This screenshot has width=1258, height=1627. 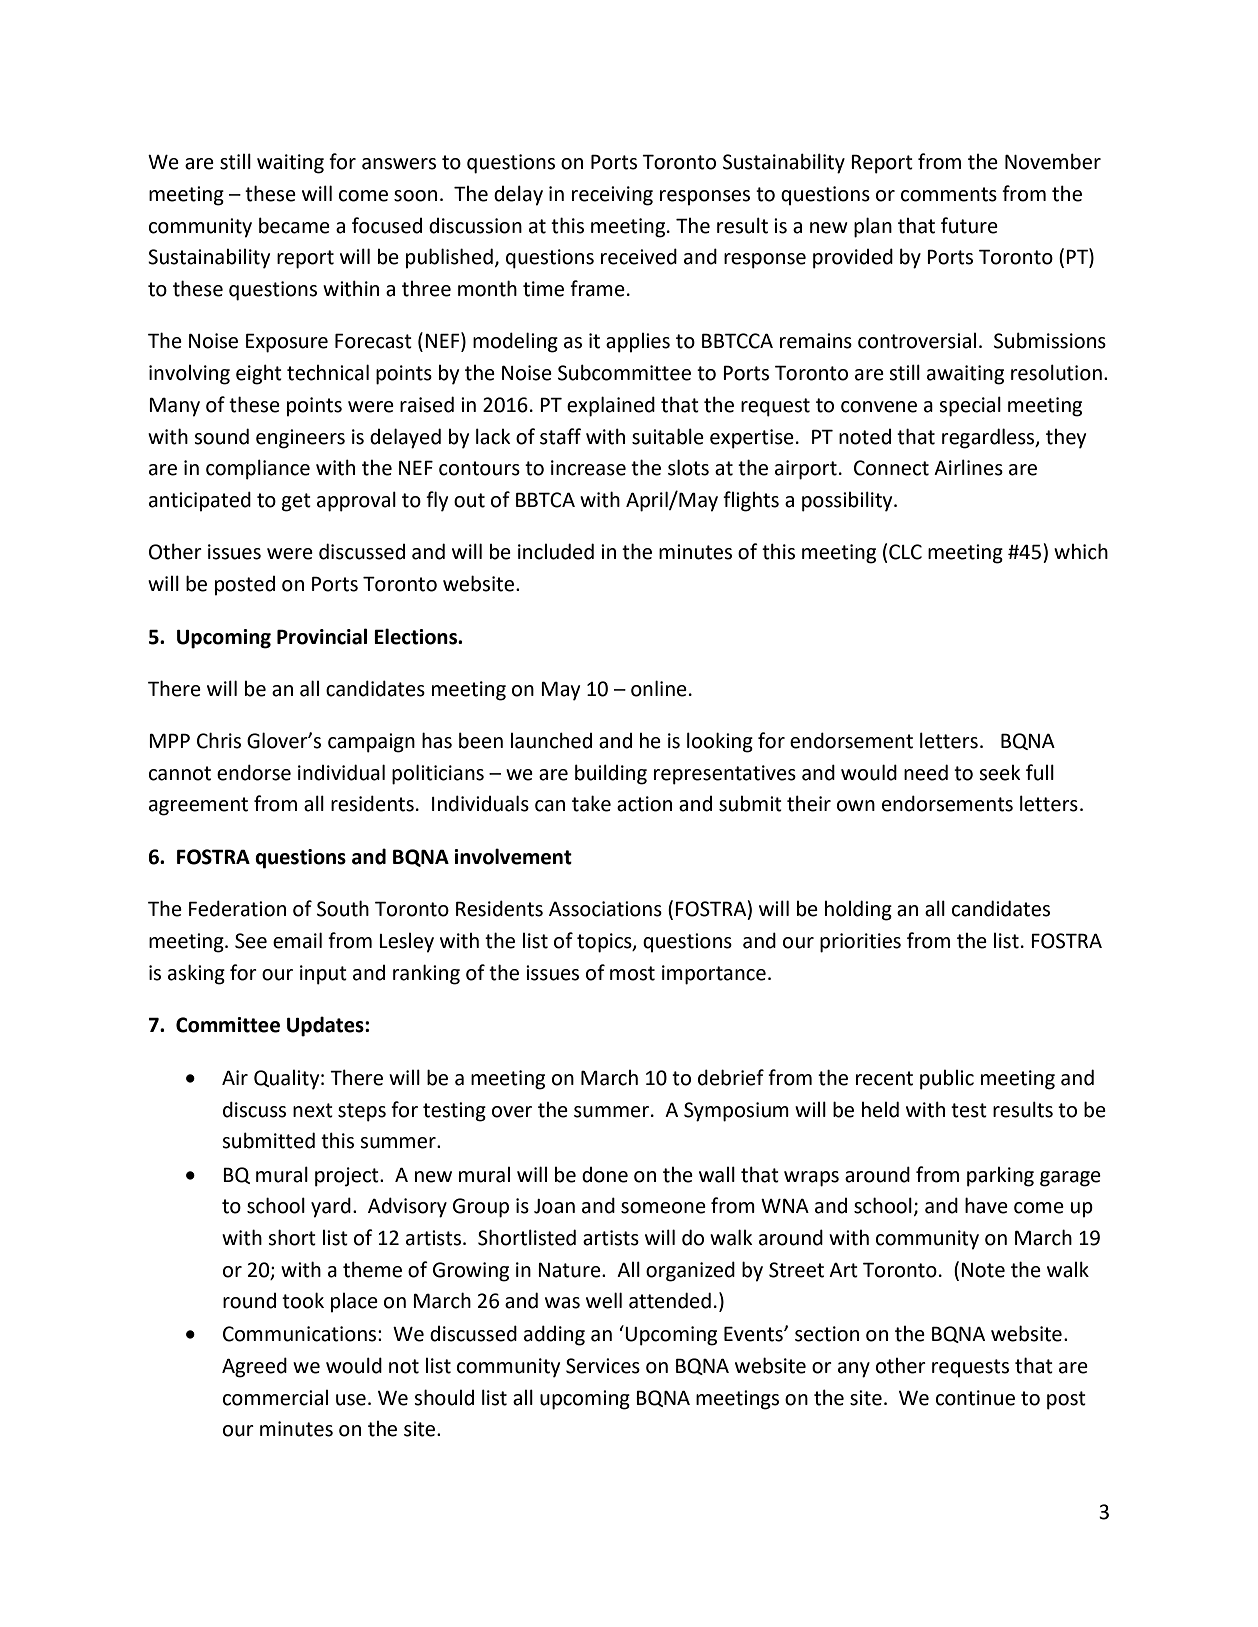 I want to click on Chris, so click(x=219, y=740).
